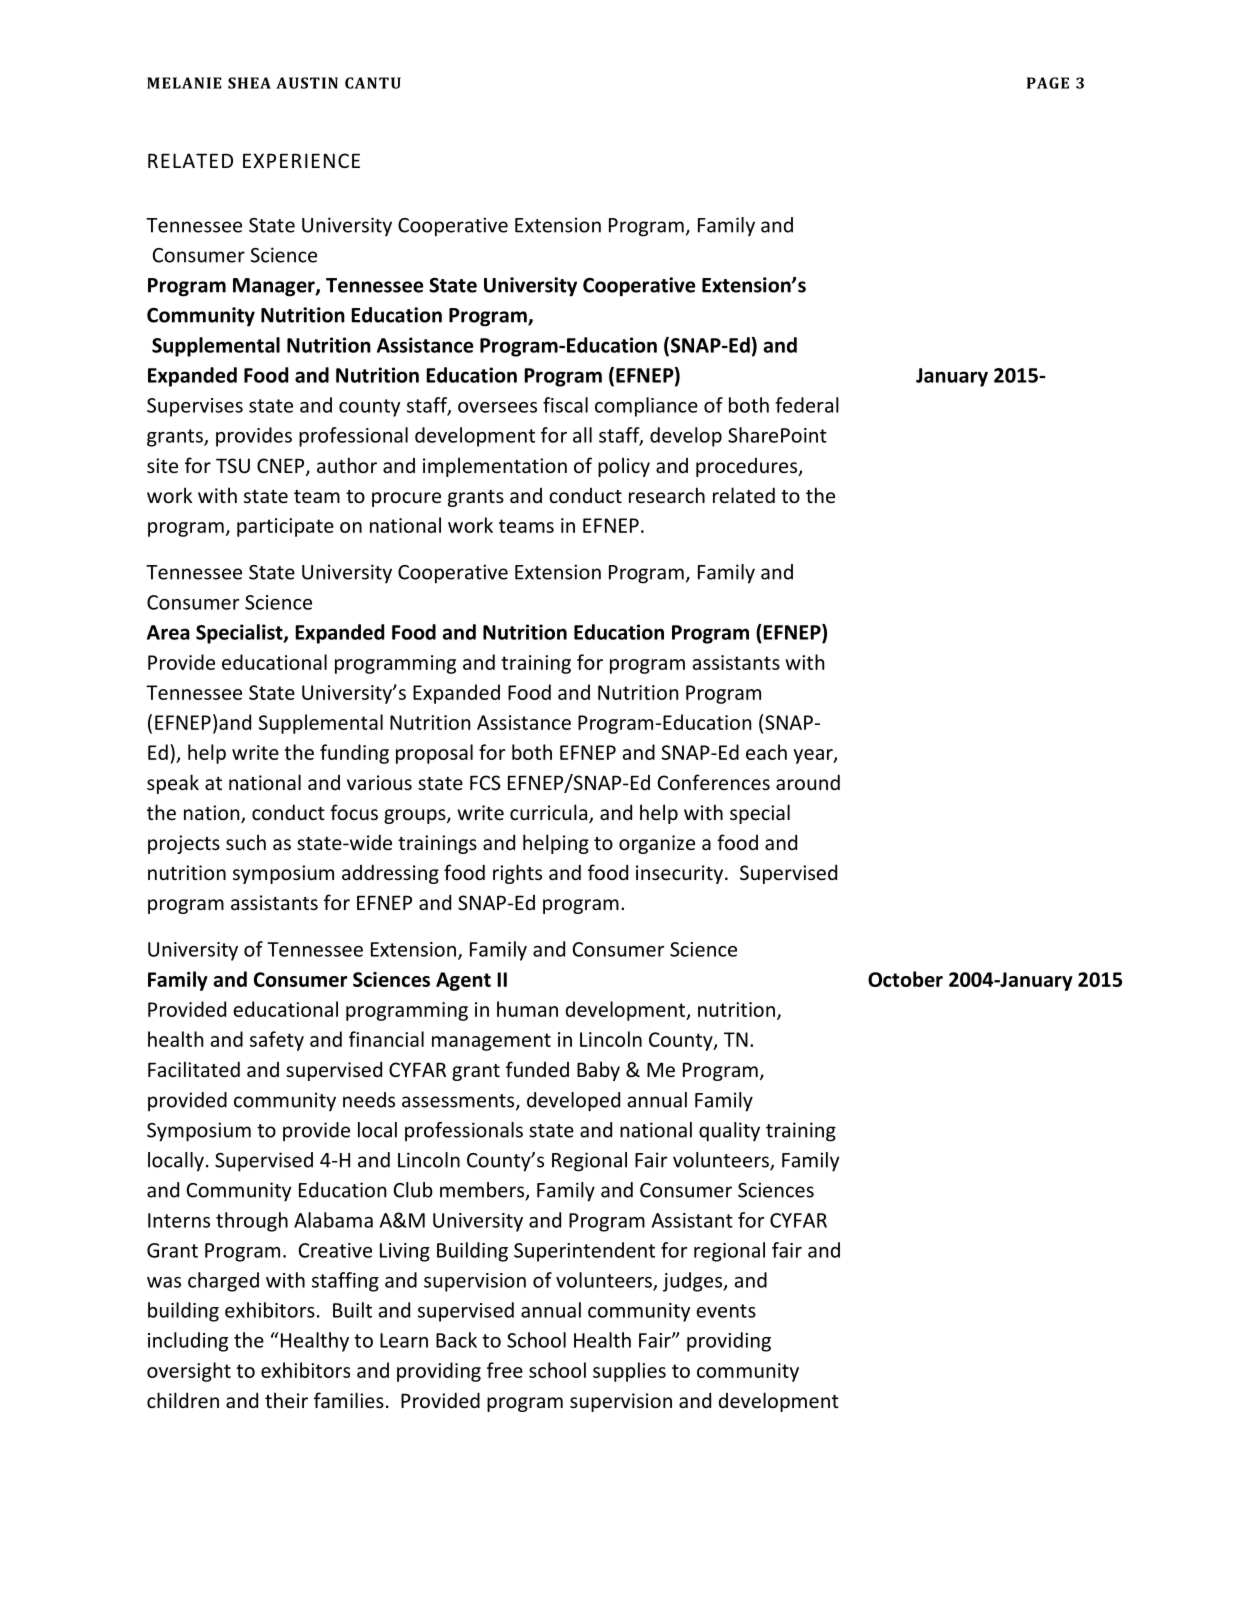 This page has width=1246, height=1613. Describe the element at coordinates (629, 1372) in the page. I see `supplies` at that location.
